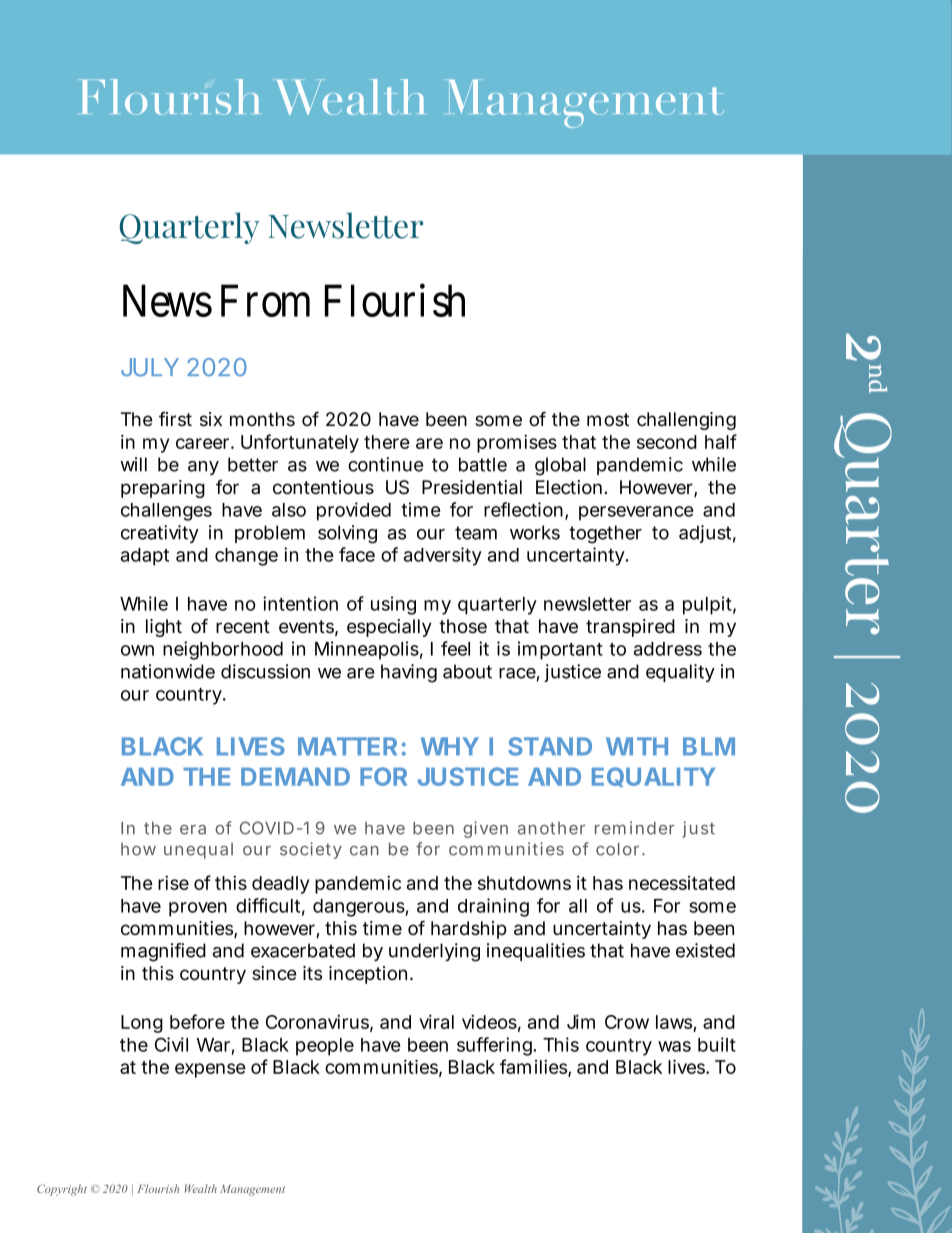 The height and width of the screenshot is (1233, 952). What do you see at coordinates (252, 1190) in the screenshot?
I see `Management` at bounding box center [252, 1190].
